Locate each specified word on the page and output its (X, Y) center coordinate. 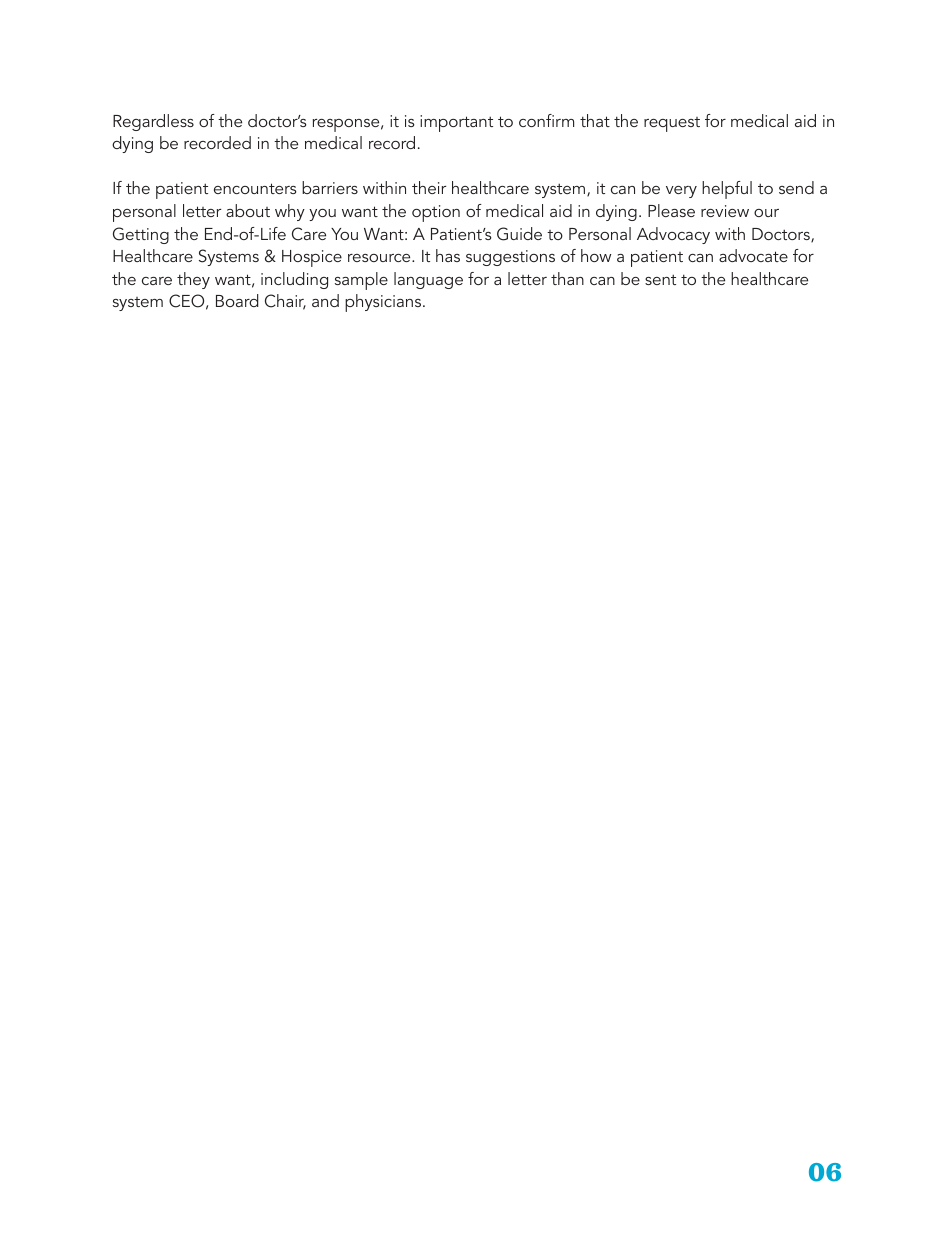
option (436, 213)
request (672, 124)
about (248, 210)
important (456, 123)
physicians (384, 303)
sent (660, 279)
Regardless (153, 122)
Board (237, 300)
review (725, 211)
